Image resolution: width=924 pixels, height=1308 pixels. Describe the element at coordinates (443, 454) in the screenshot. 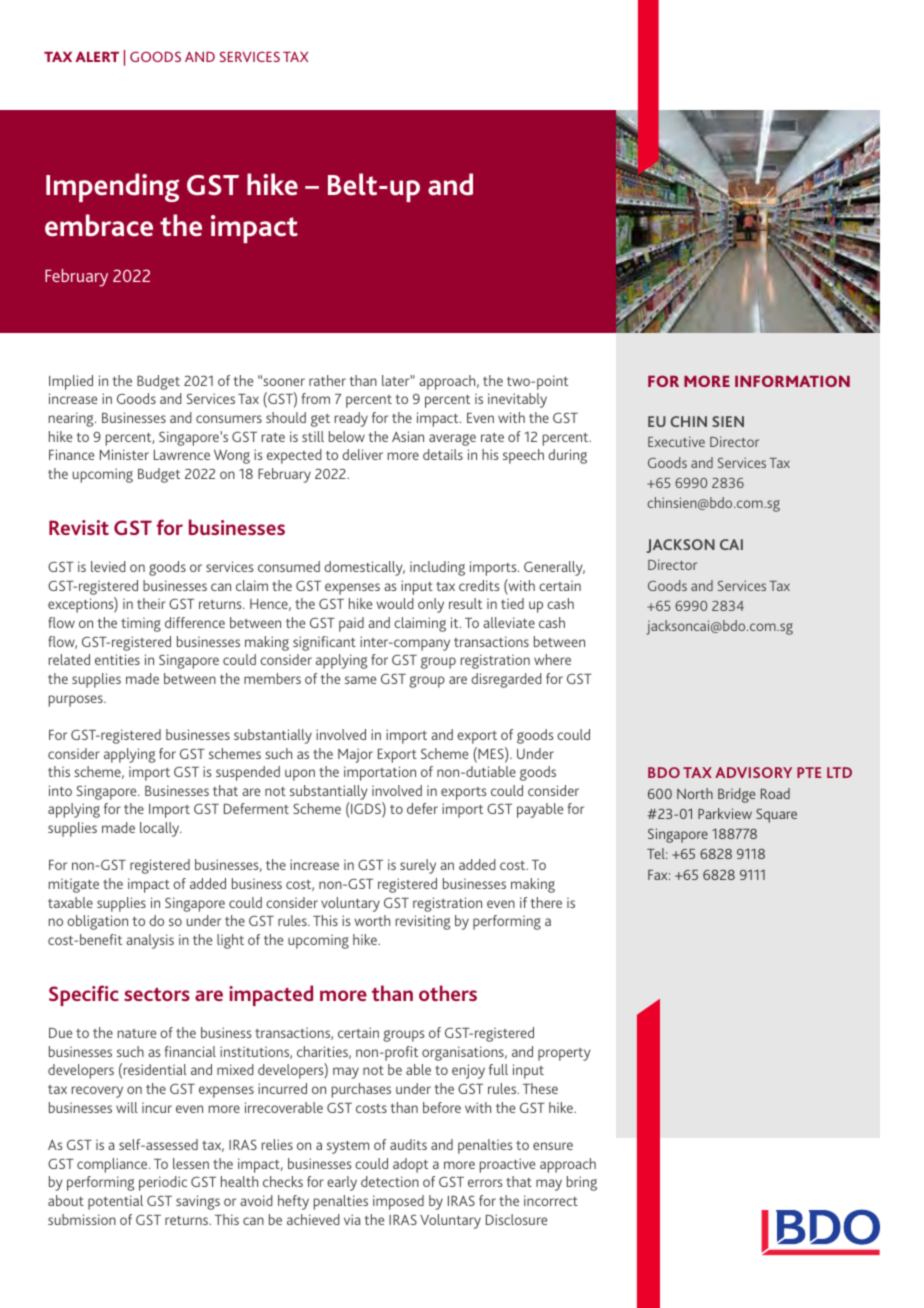

I see `details` at that location.
